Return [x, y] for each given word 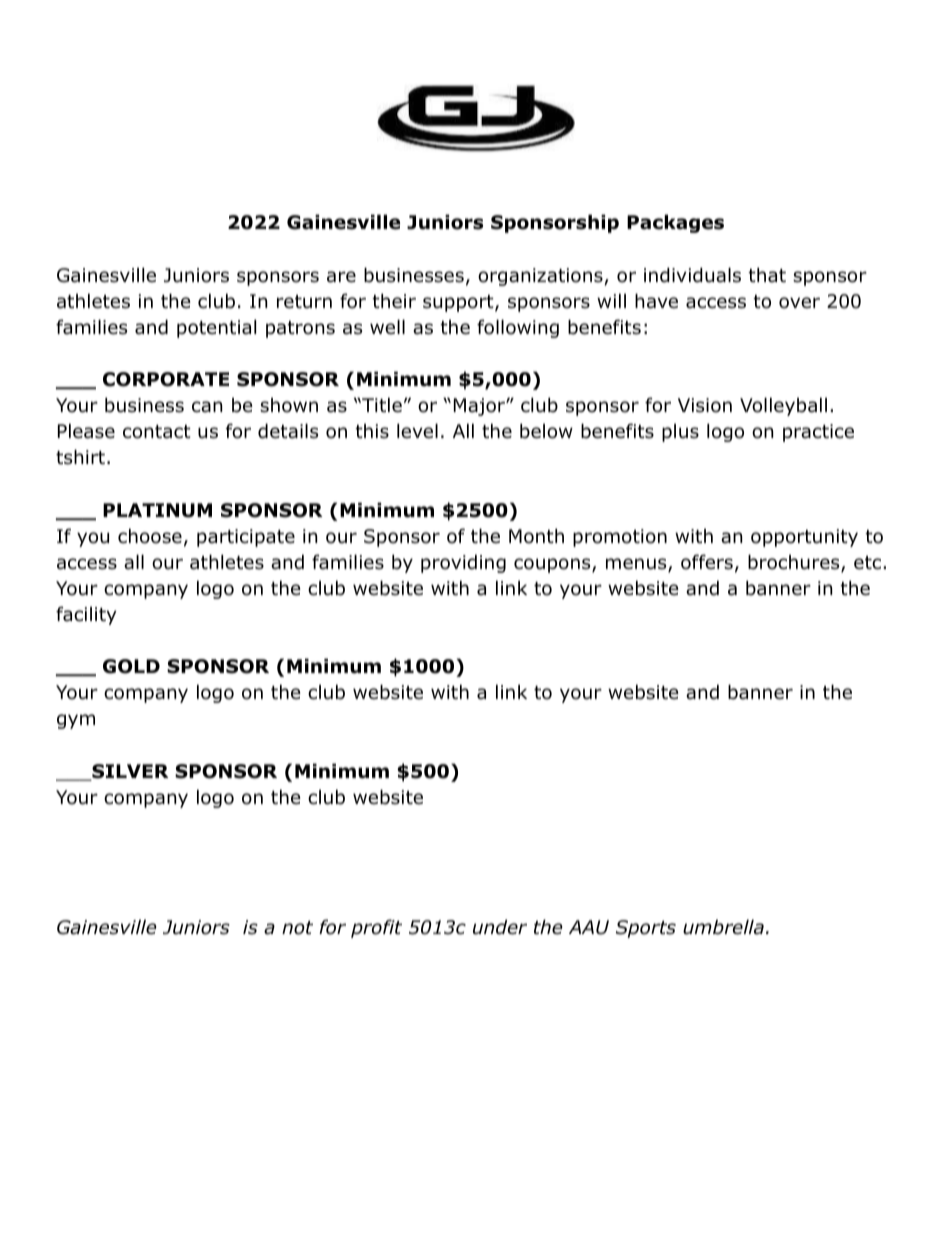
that [767, 275]
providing [463, 563]
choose [150, 536]
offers [707, 562]
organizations [540, 277]
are [341, 277]
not [297, 928]
